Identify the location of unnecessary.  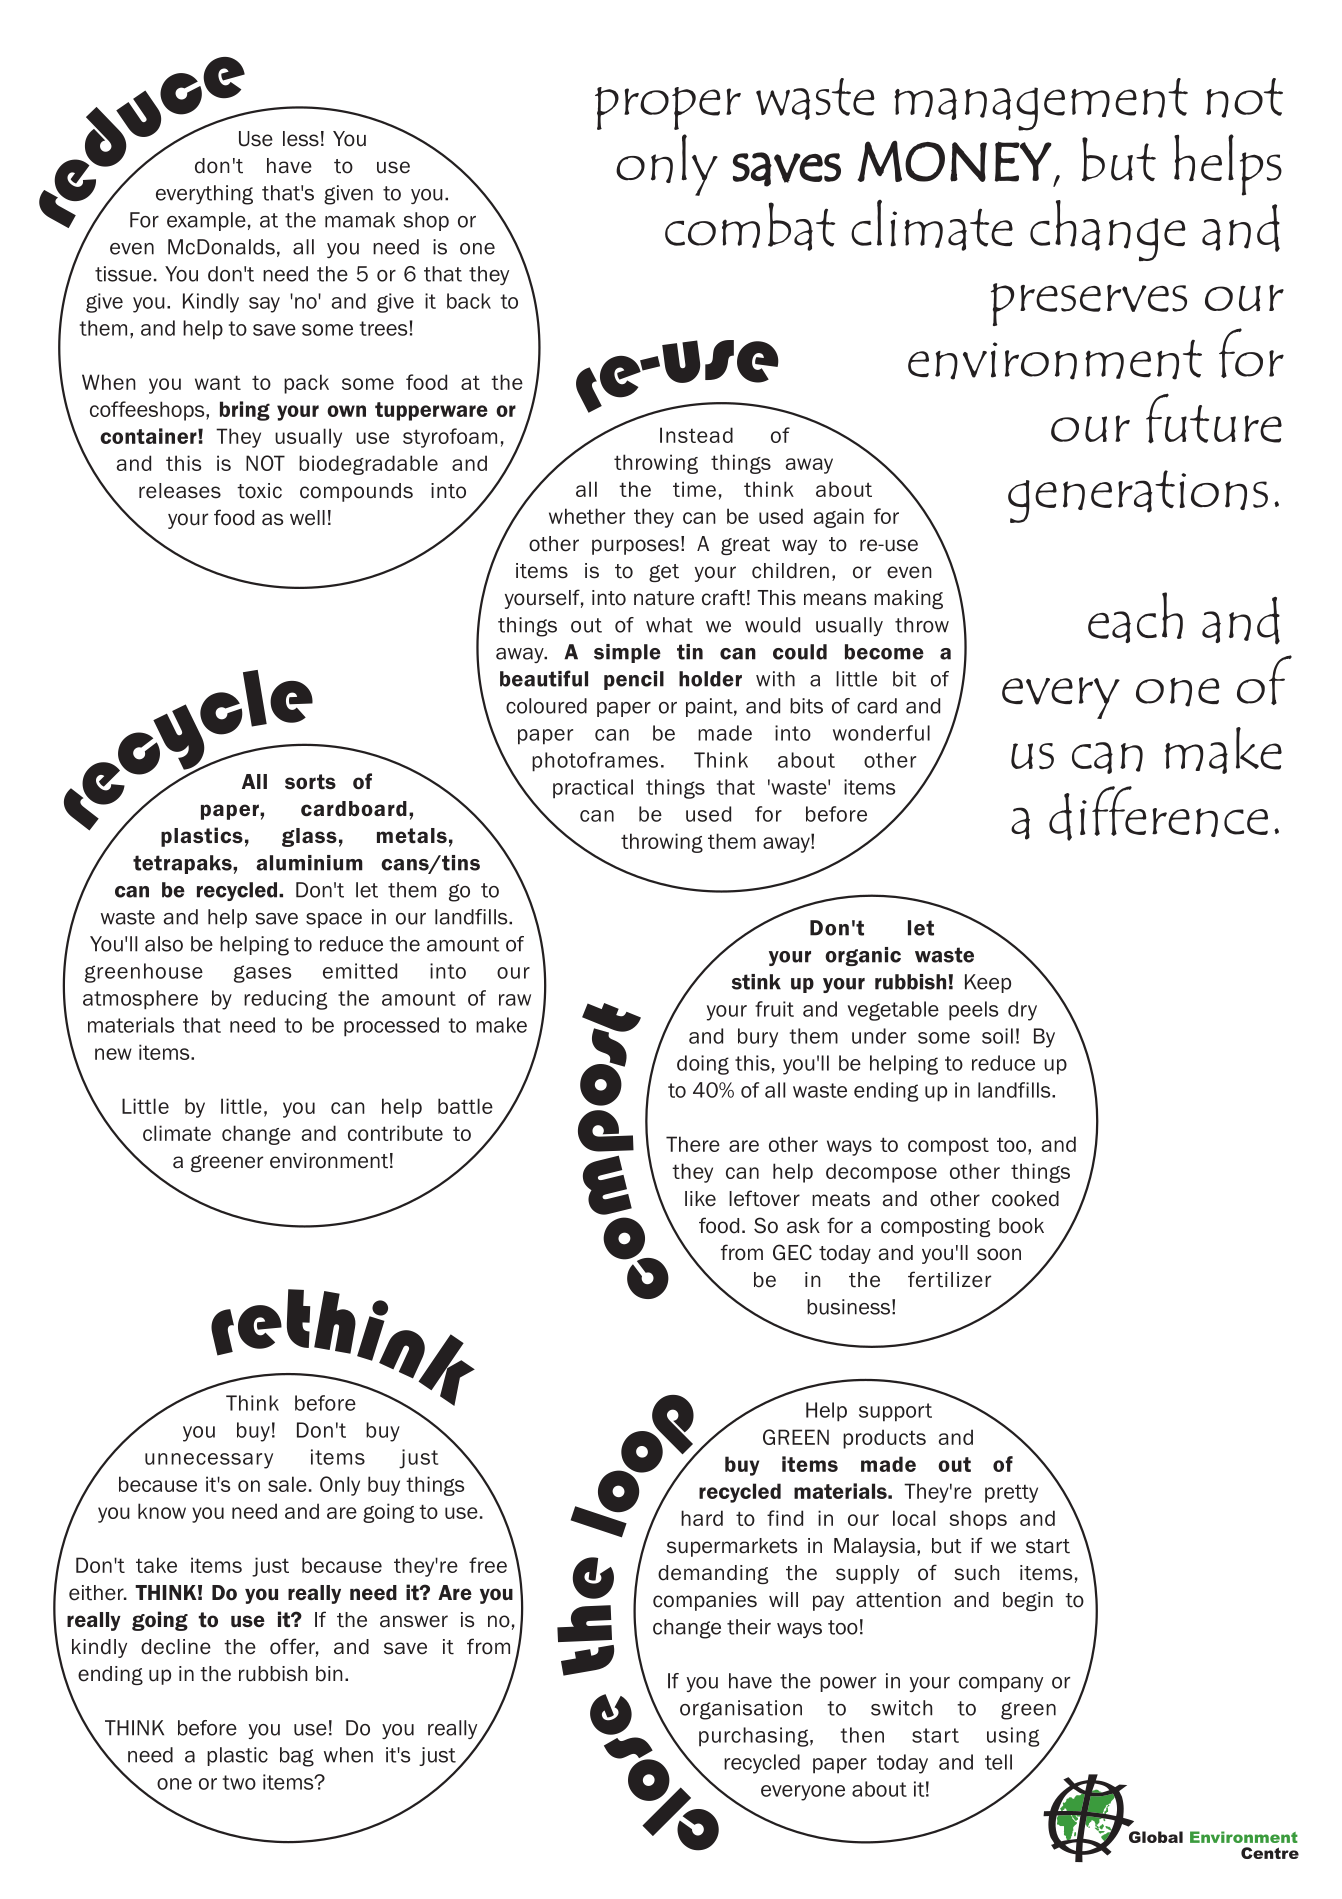
(209, 1461).
